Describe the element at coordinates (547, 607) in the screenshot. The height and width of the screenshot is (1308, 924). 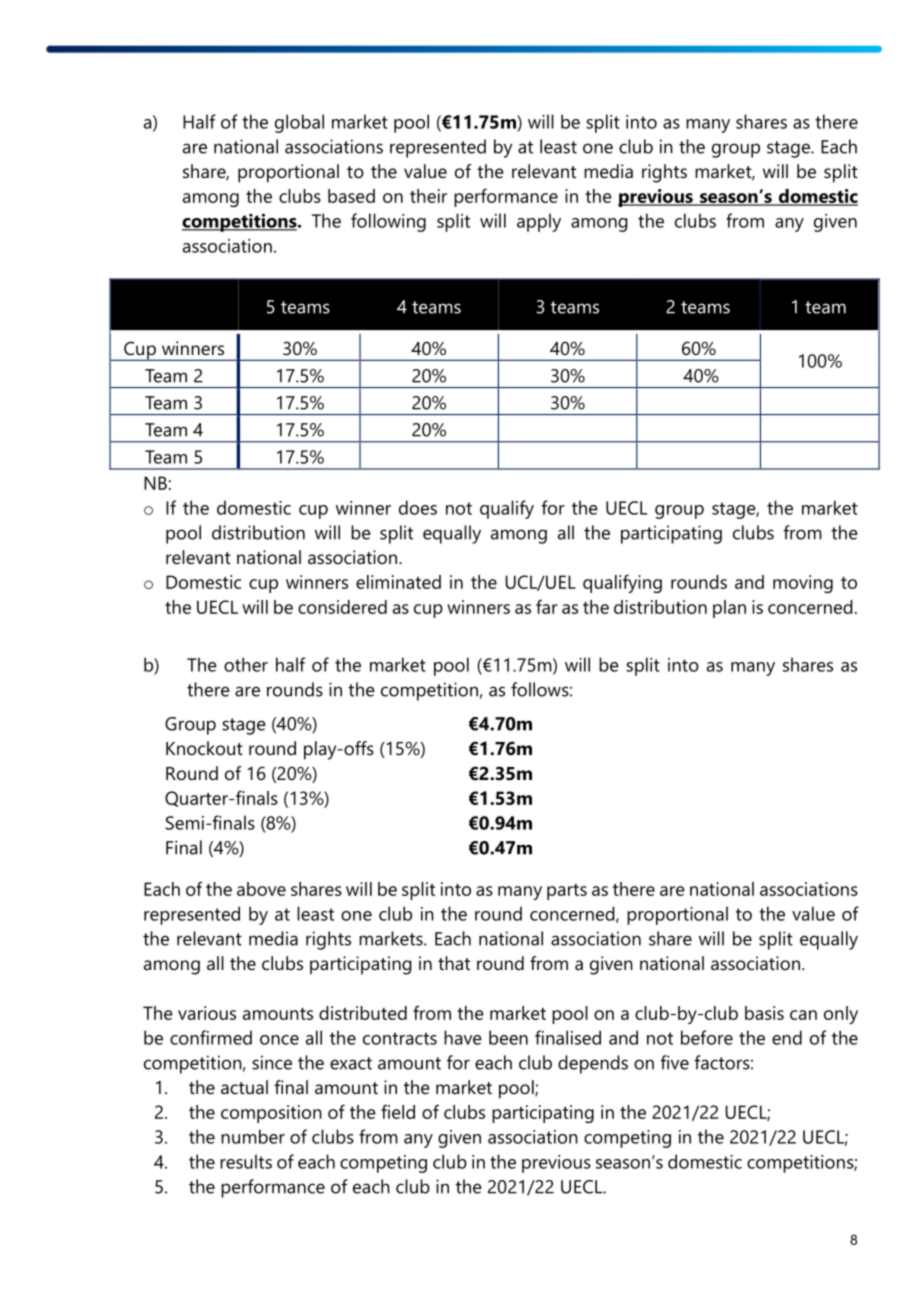
I see `far` at that location.
